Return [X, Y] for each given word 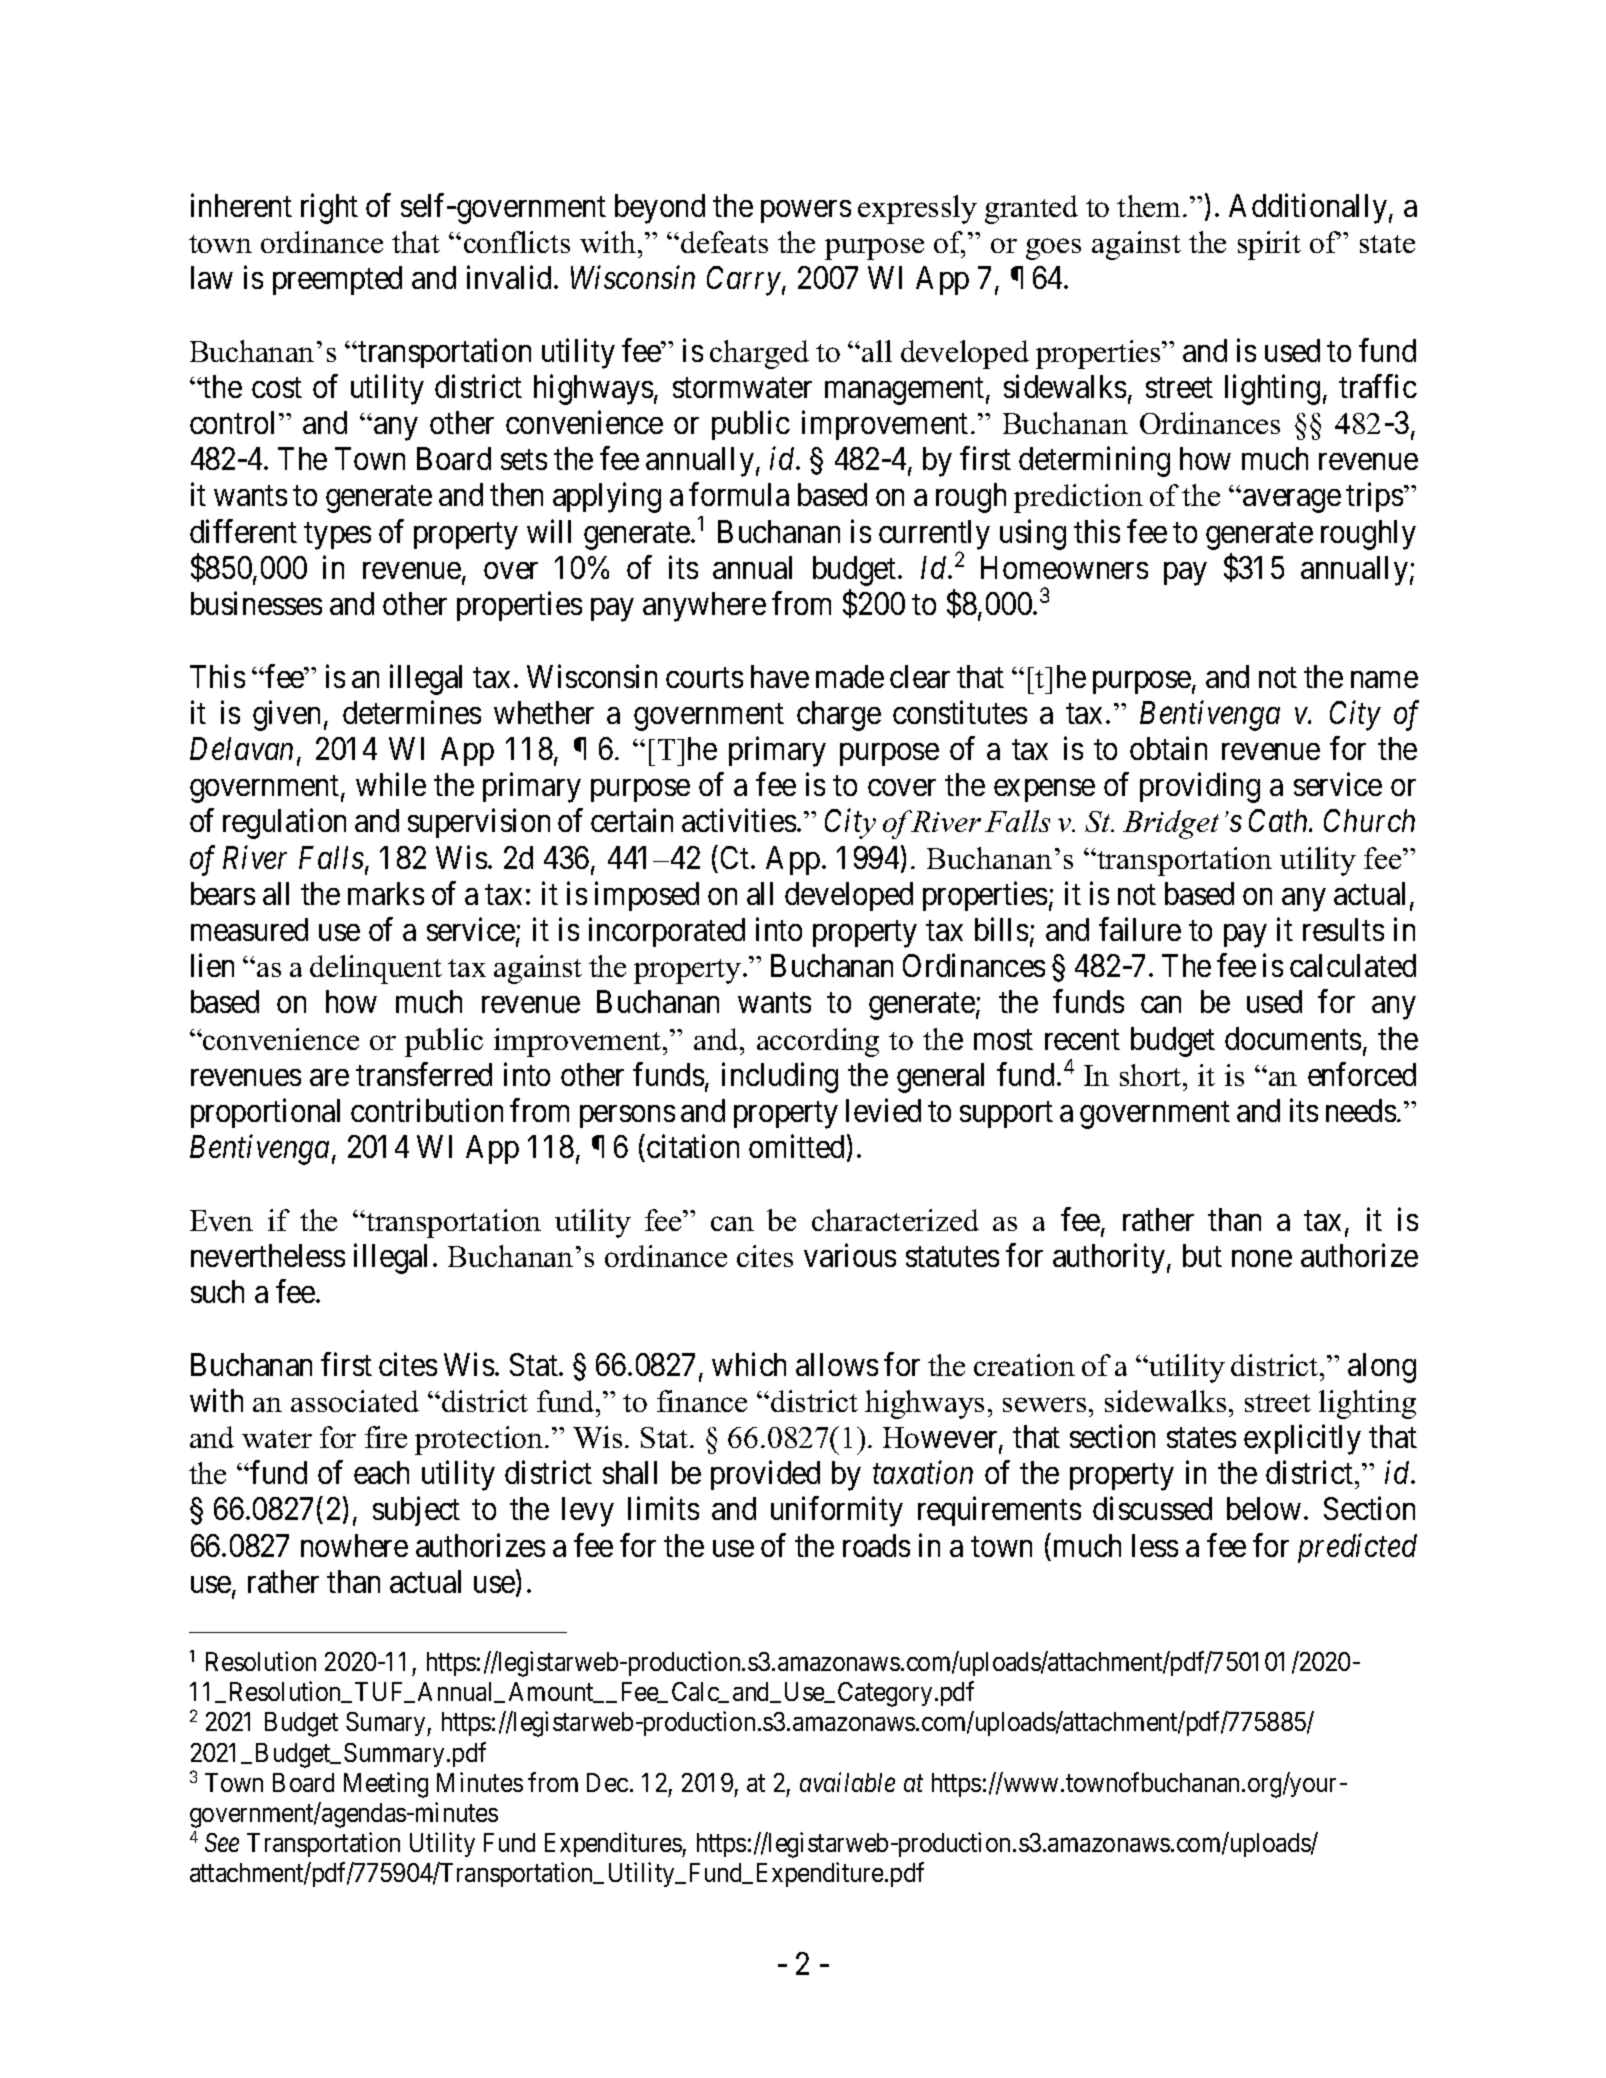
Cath [1280, 820]
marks [386, 893]
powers [806, 211]
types [337, 536]
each [381, 1472]
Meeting [386, 1785]
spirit [1269, 245]
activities [739, 820]
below [1264, 1508]
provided [765, 1475]
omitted [796, 1146]
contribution [427, 1110]
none [1262, 1258]
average [1292, 501]
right [329, 208]
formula [739, 494]
